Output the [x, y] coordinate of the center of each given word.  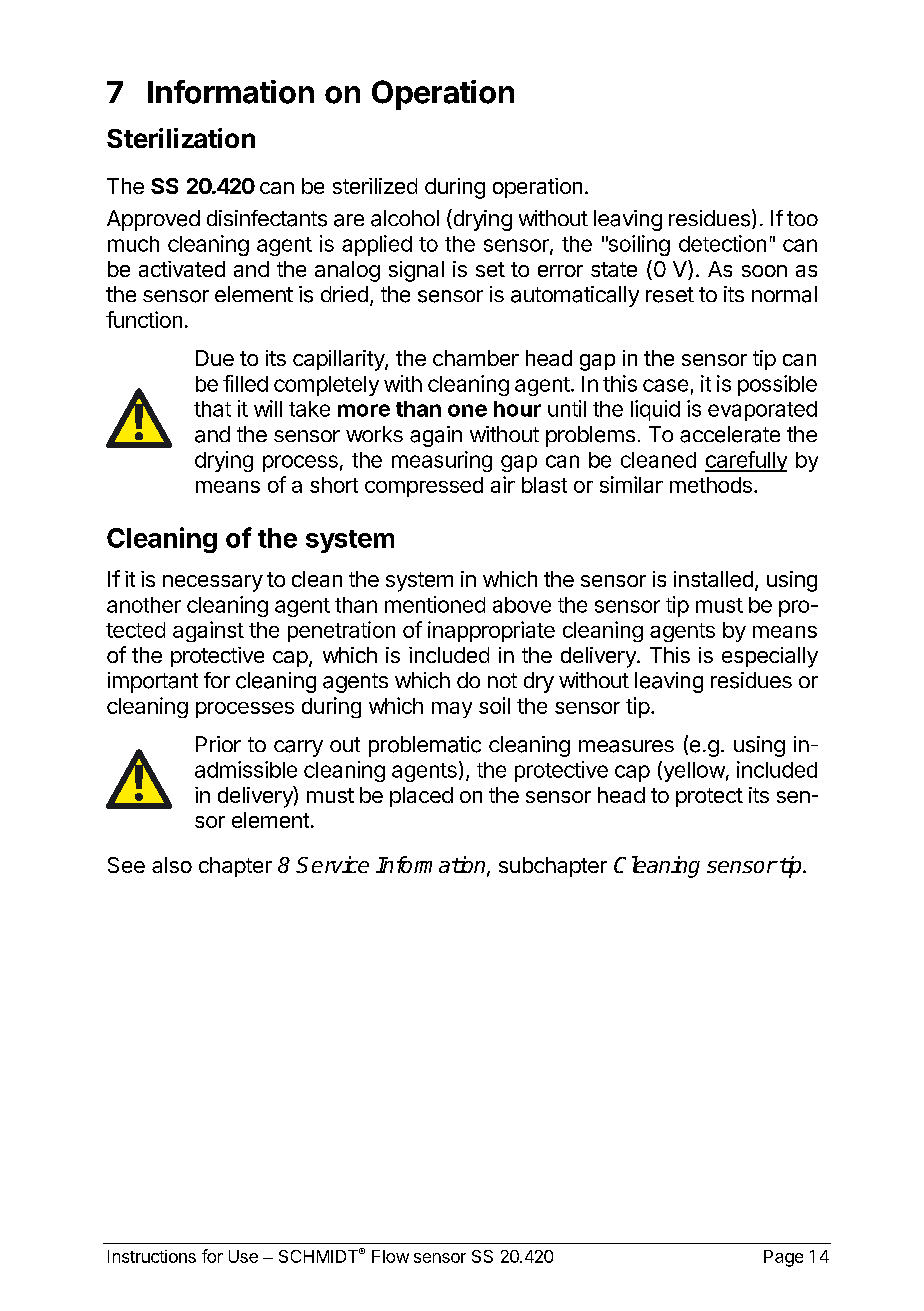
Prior [218, 744]
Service [332, 864]
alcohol [405, 218]
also [172, 865]
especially [770, 657]
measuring [442, 461]
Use [243, 1256]
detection [722, 243]
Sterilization [181, 138]
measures [626, 746]
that [212, 409]
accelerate [730, 434]
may [452, 710]
